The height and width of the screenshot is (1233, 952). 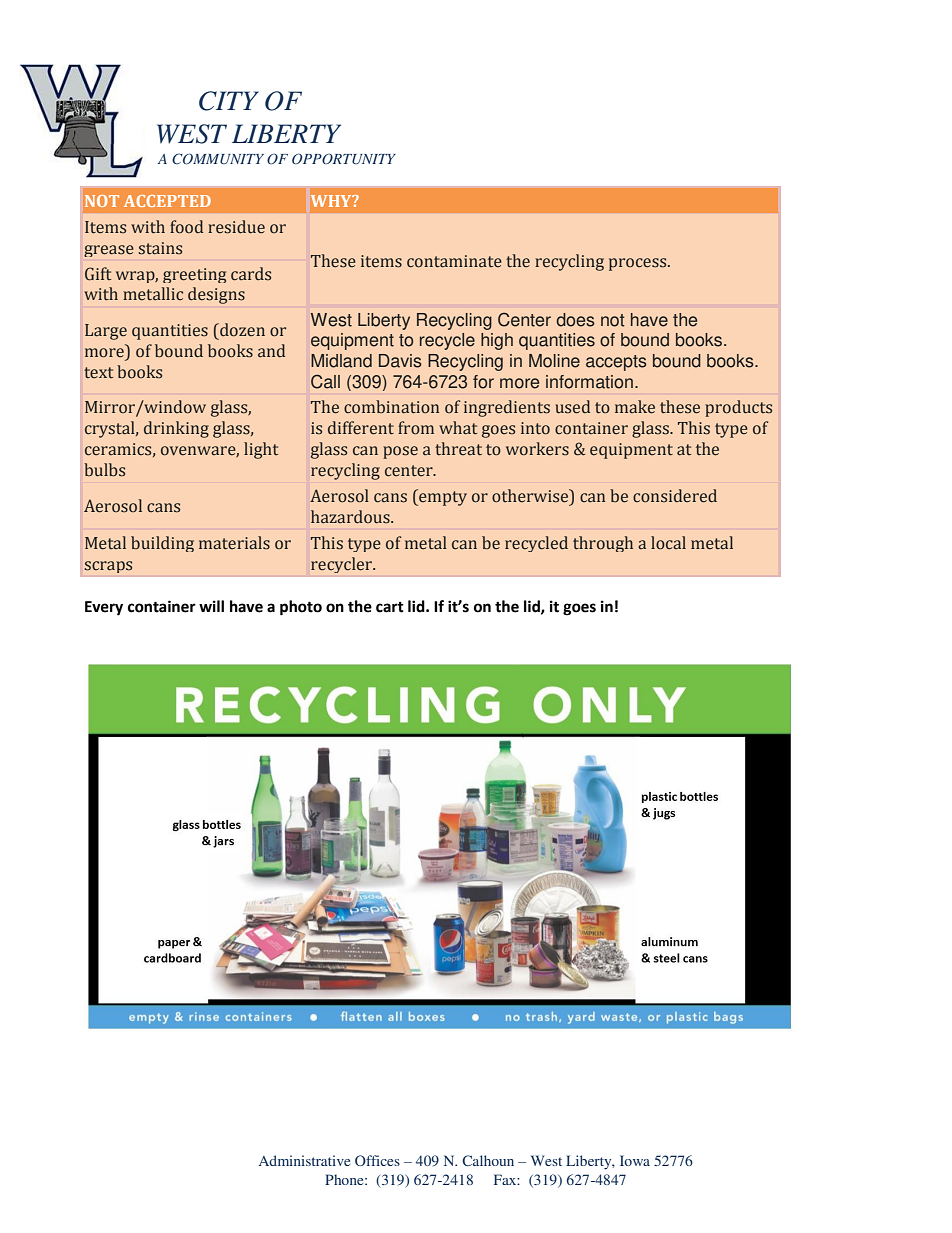 What do you see at coordinates (639, 264) in the screenshot?
I see `process` at bounding box center [639, 264].
